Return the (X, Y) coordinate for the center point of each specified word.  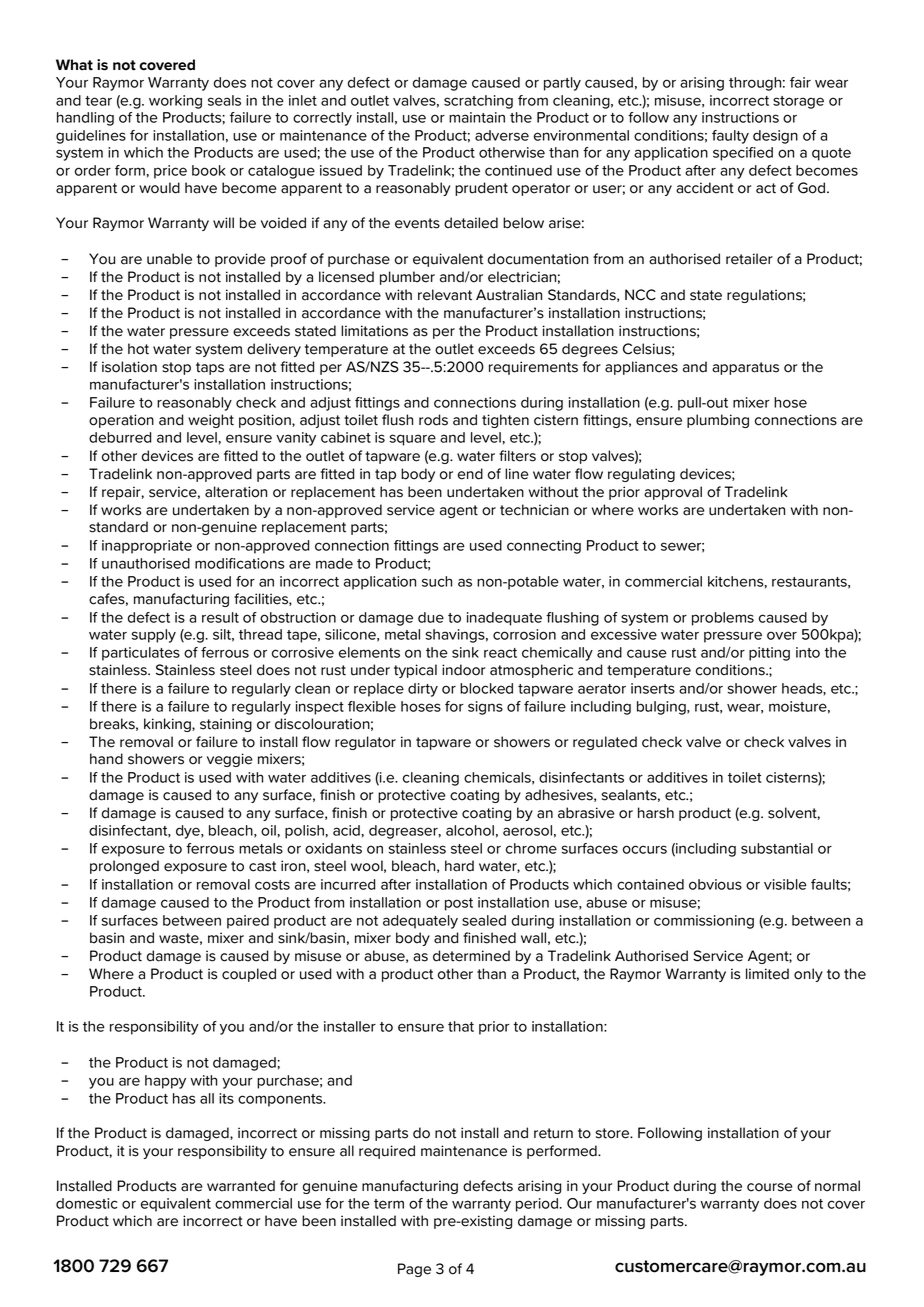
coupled (249, 975)
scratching (478, 102)
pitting (769, 654)
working (175, 102)
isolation (129, 367)
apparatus (745, 368)
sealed (484, 920)
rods (433, 420)
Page (414, 1270)
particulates (141, 654)
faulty (730, 137)
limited (767, 974)
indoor (463, 670)
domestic (87, 1203)
